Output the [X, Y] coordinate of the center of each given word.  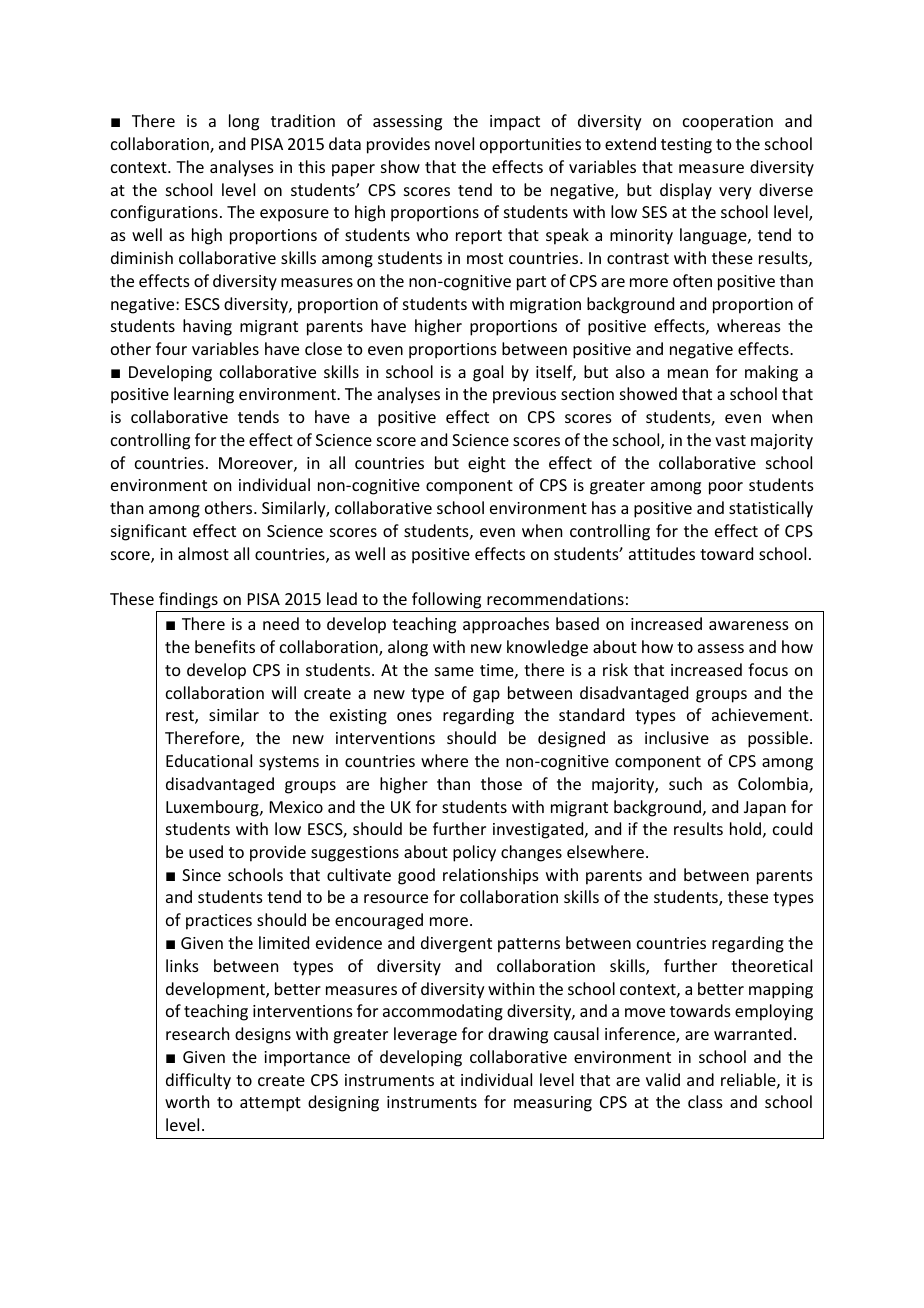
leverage [425, 1035]
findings [188, 600]
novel [454, 143]
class [705, 1101]
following [446, 600]
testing [686, 146]
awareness [749, 625]
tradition [303, 120]
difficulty [198, 1081]
